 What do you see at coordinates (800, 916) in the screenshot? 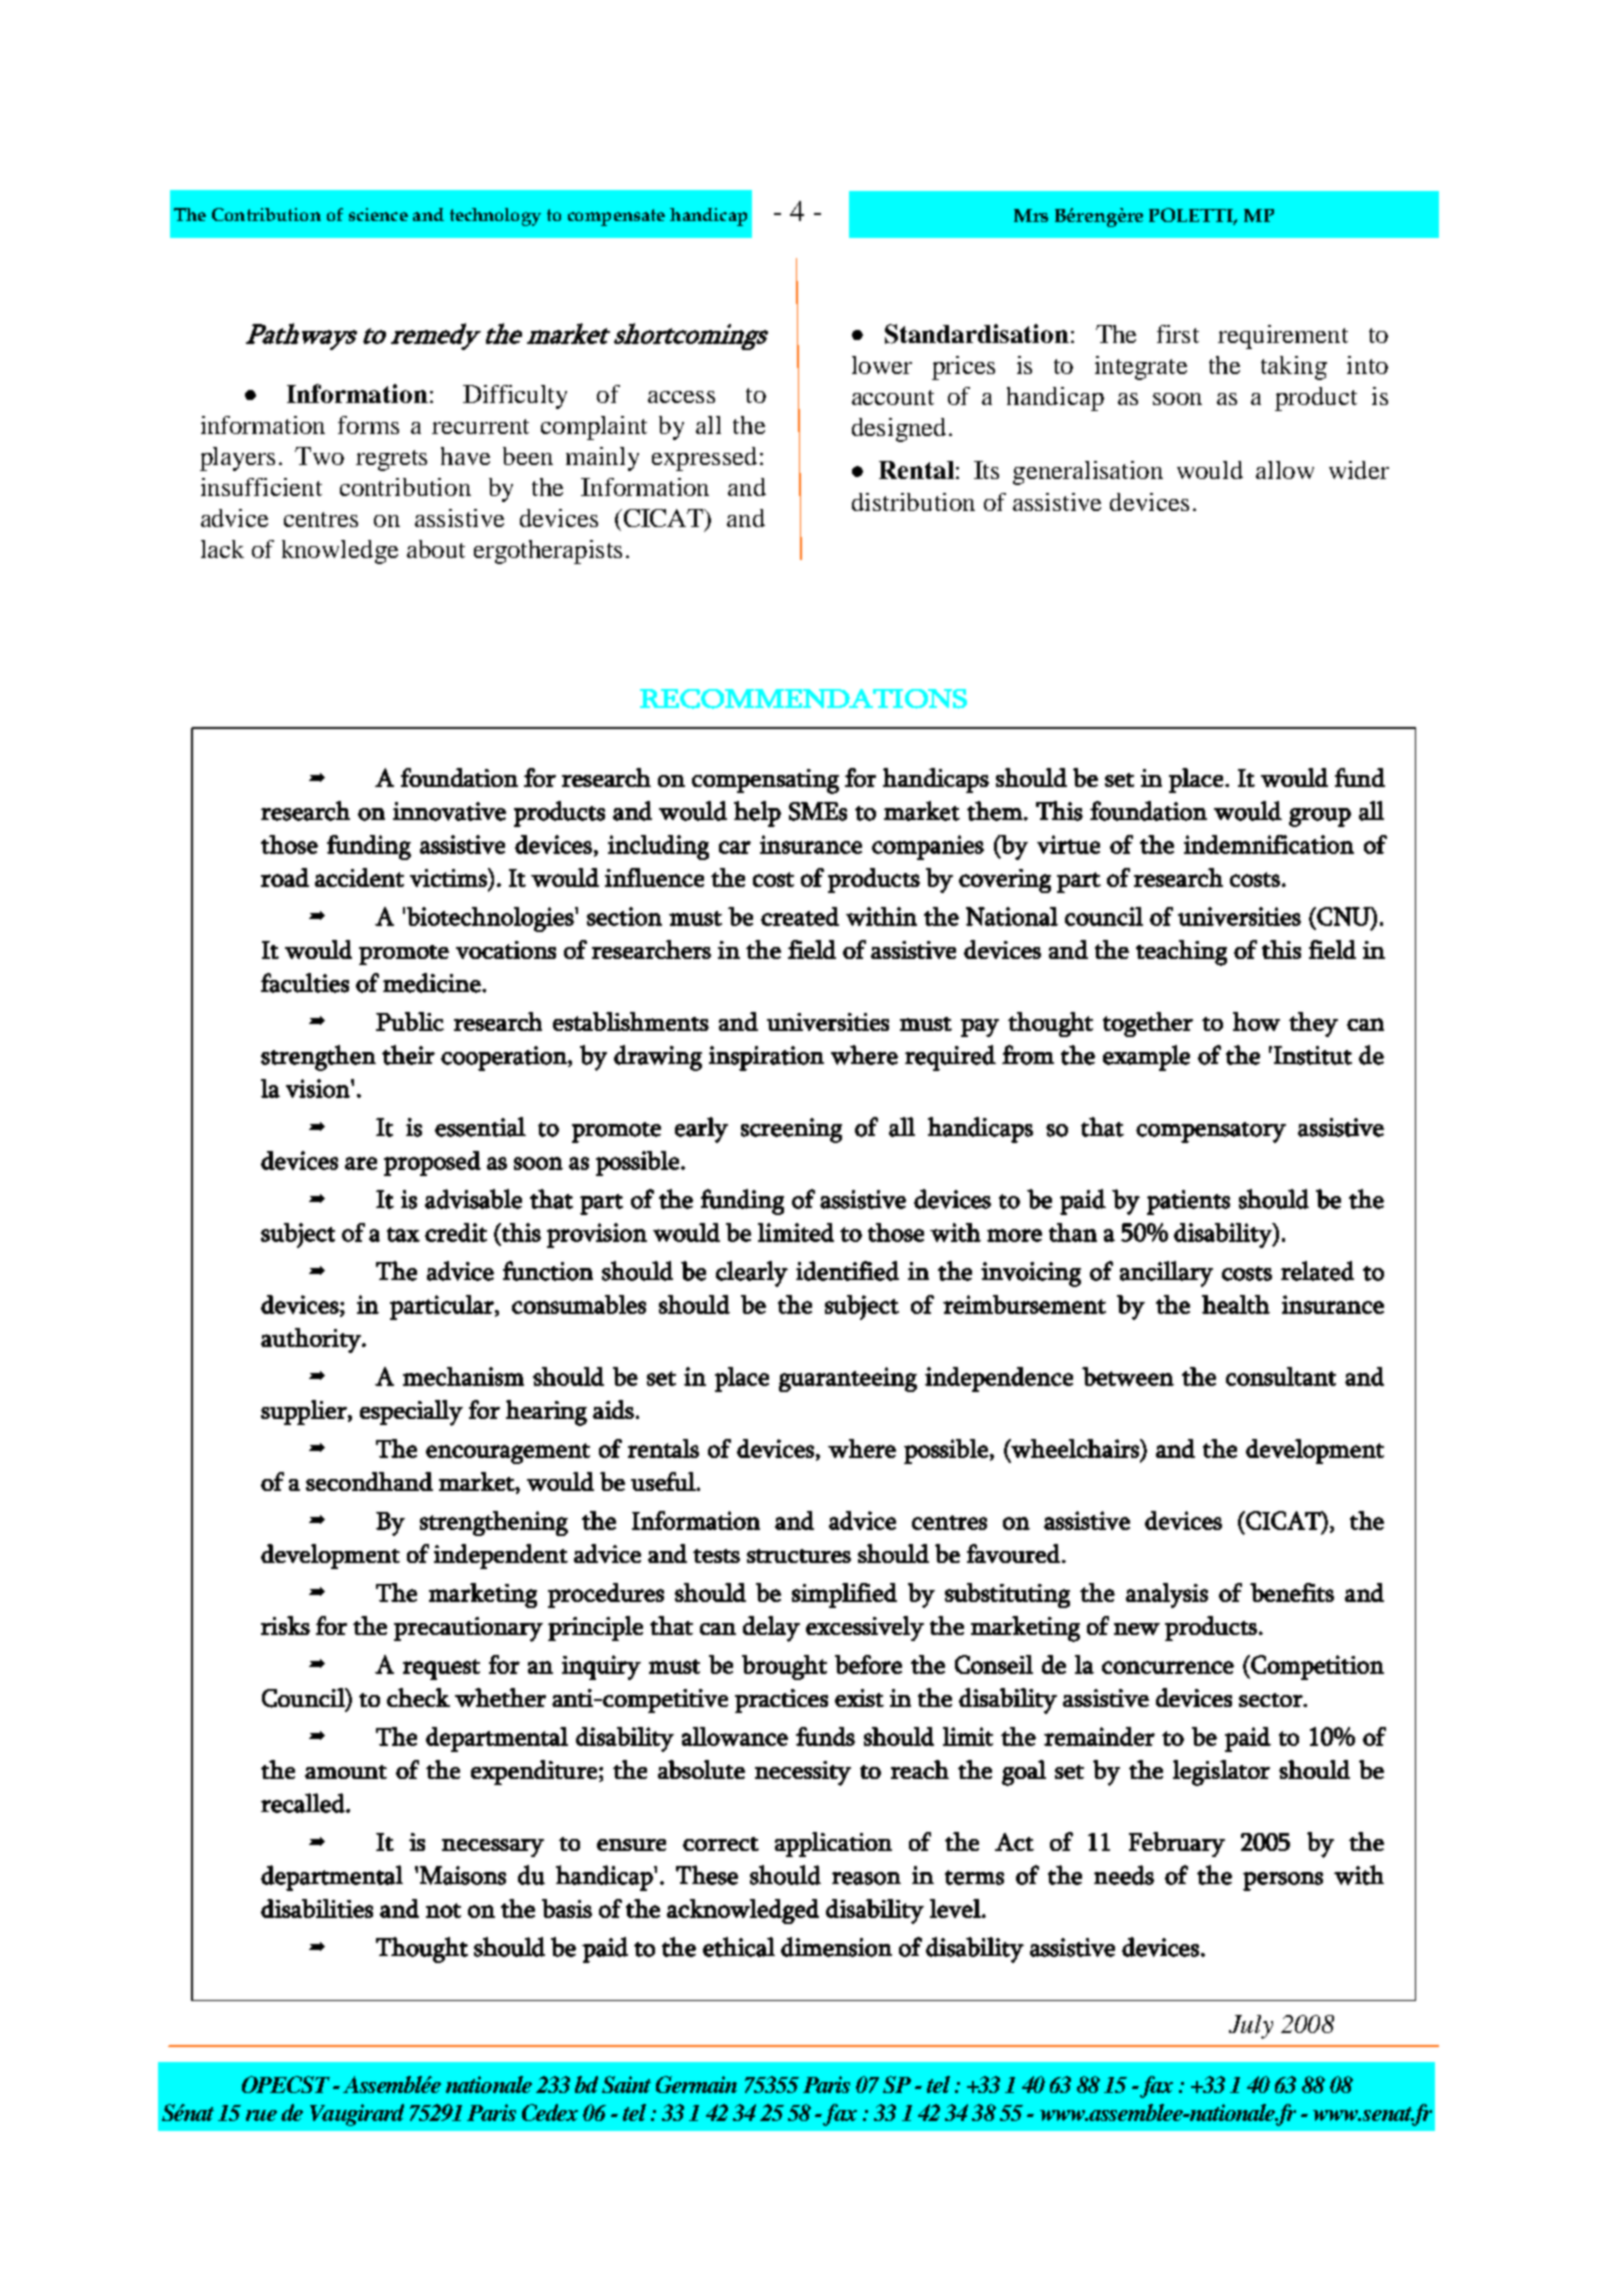
I see `created` at bounding box center [800, 916].
